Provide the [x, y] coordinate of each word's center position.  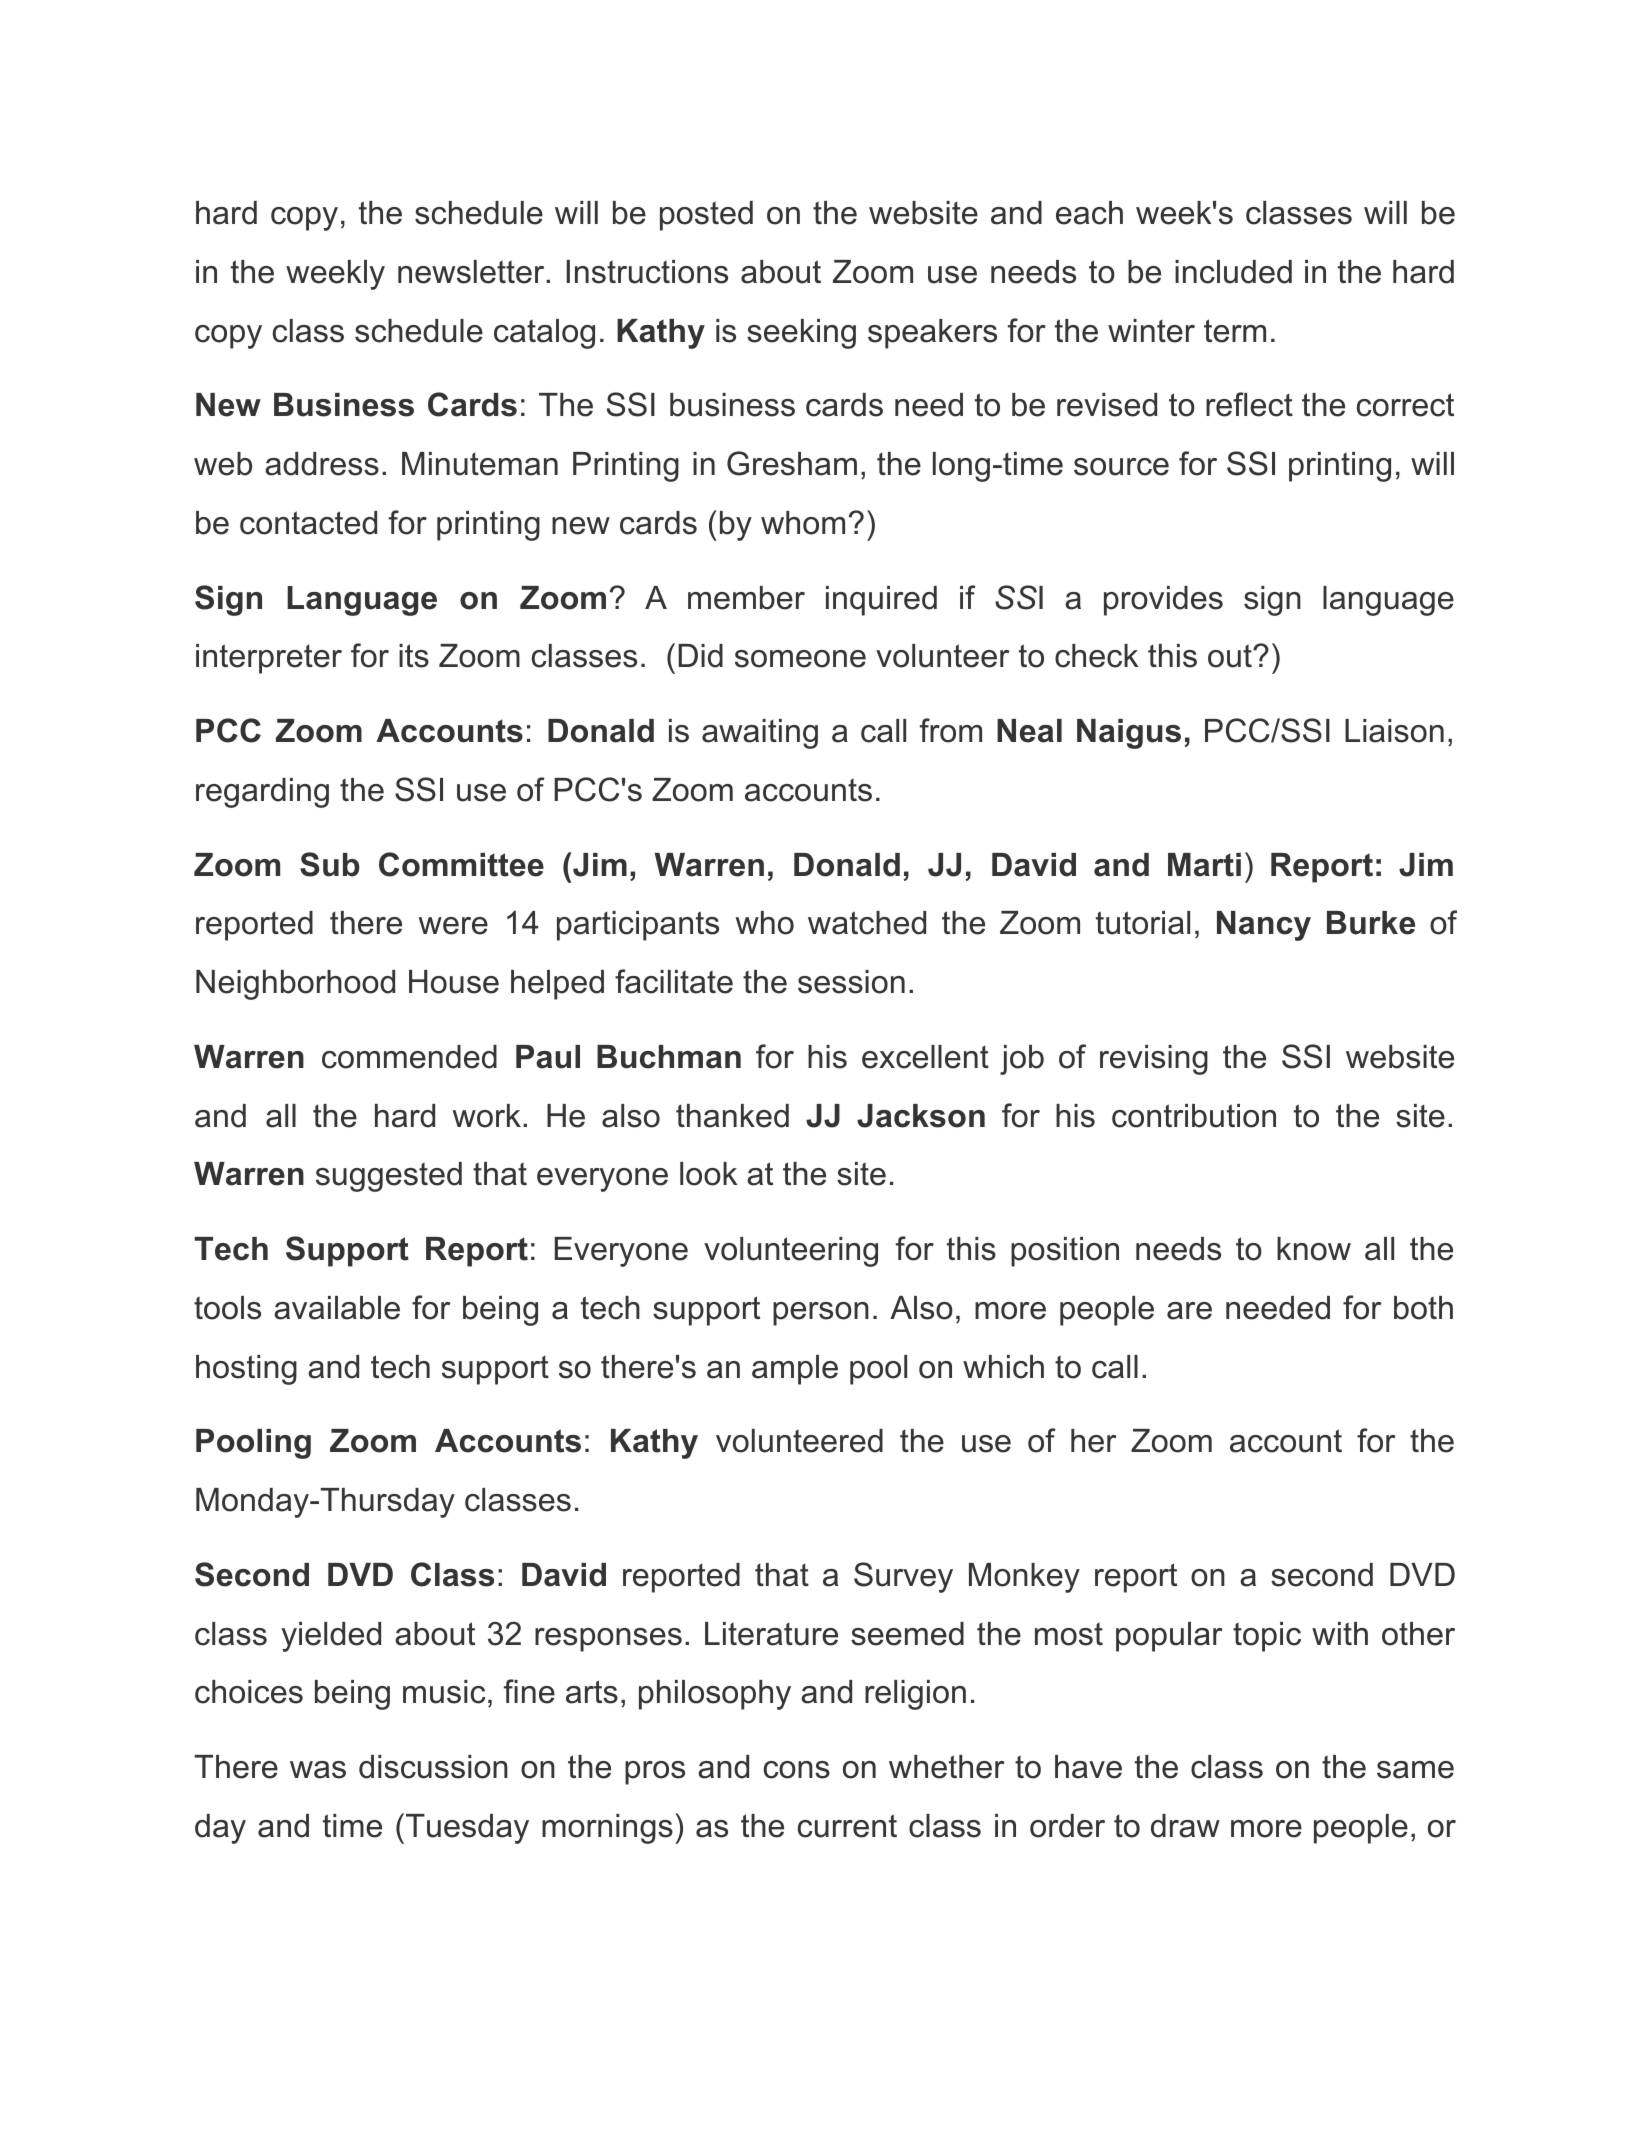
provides [1163, 601]
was [318, 1770]
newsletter [472, 272]
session [851, 982]
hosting [246, 1370]
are [1189, 1311]
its [414, 656]
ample [795, 1370]
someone [800, 659]
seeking [801, 334]
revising [1154, 1060]
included [1233, 272]
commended [409, 1057]
